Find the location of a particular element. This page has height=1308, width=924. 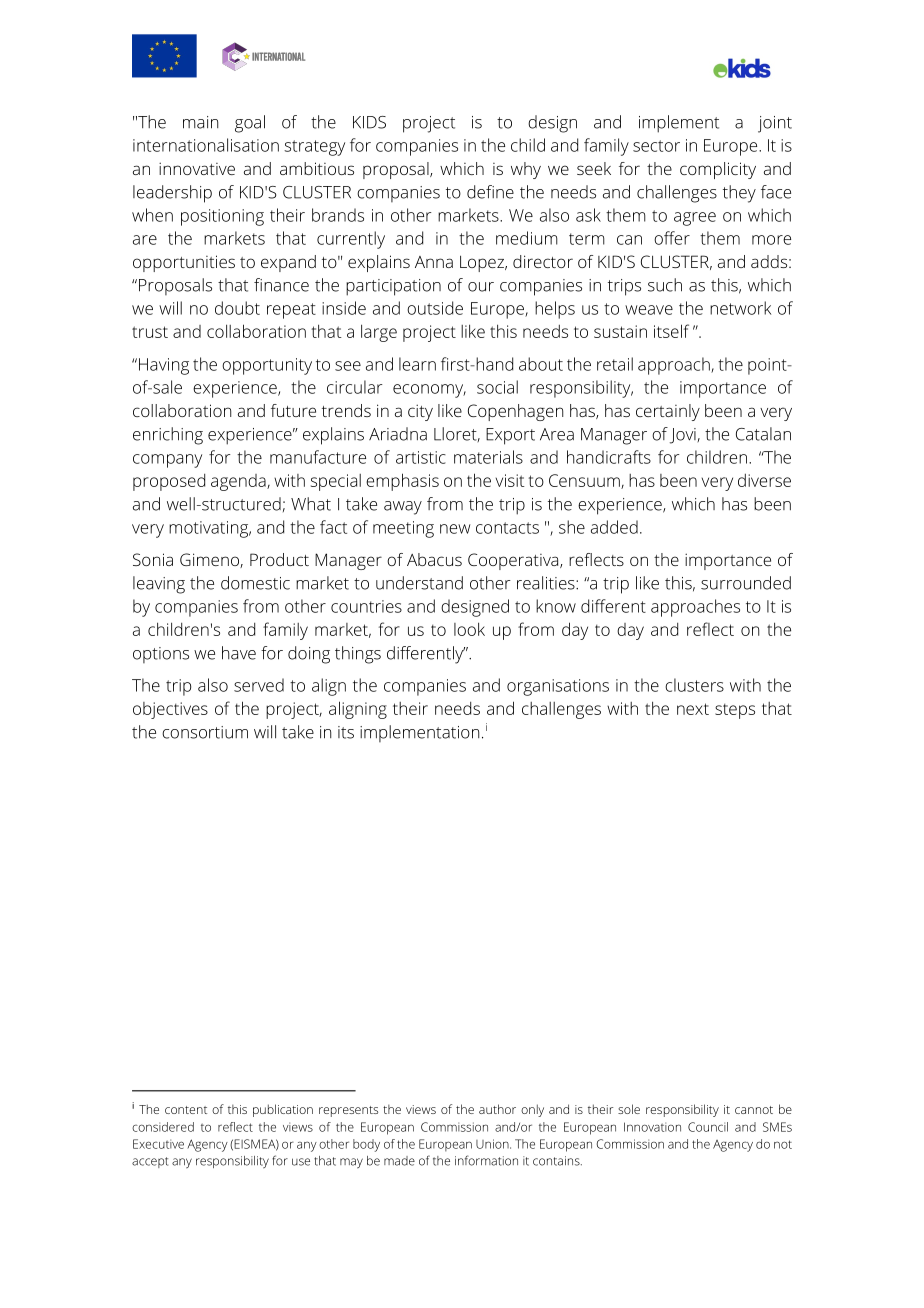

sector is located at coordinates (656, 146).
